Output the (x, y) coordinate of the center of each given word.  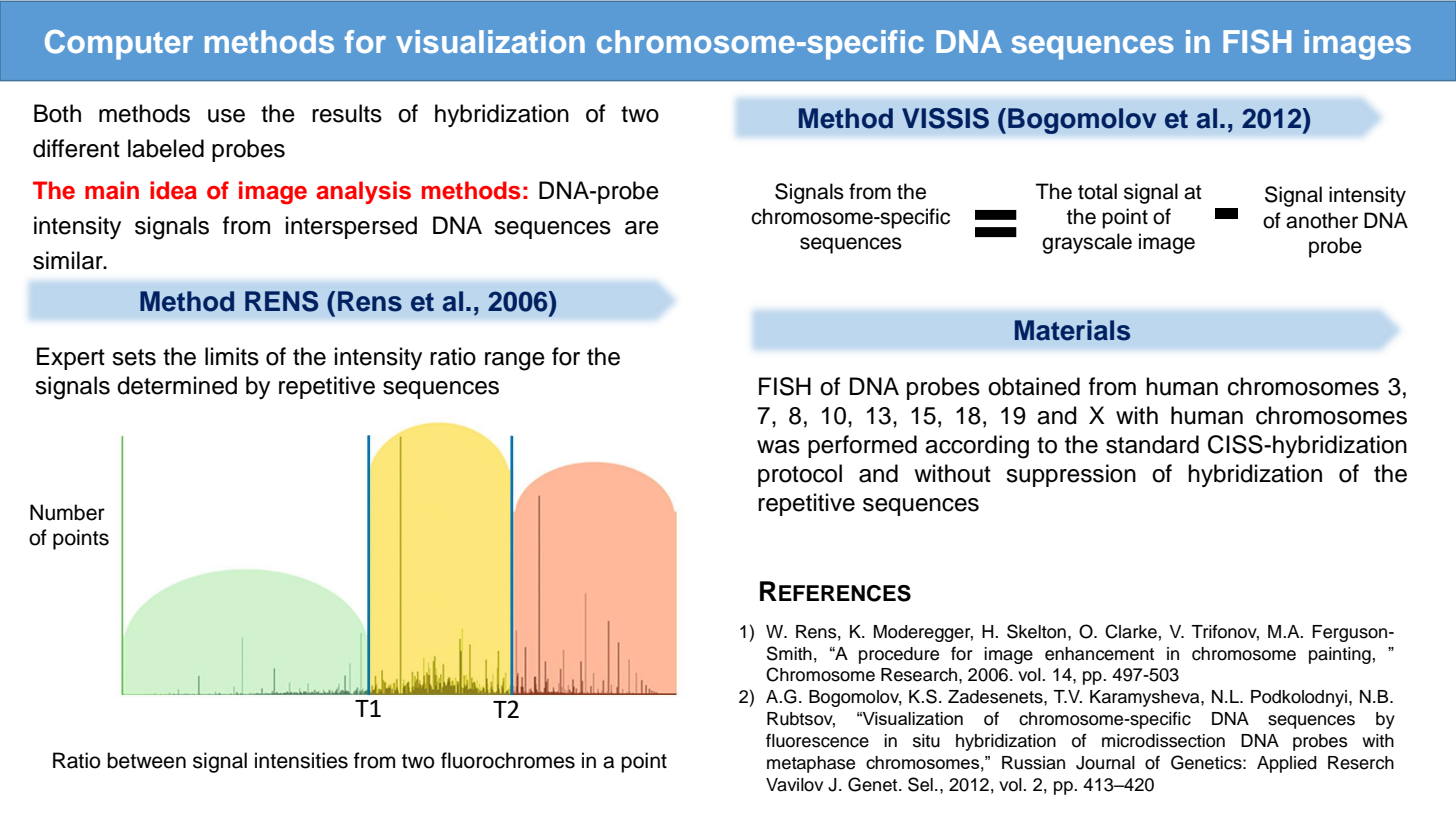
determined (177, 385)
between (146, 760)
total (1097, 191)
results (347, 113)
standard (1152, 444)
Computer (119, 45)
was (778, 447)
